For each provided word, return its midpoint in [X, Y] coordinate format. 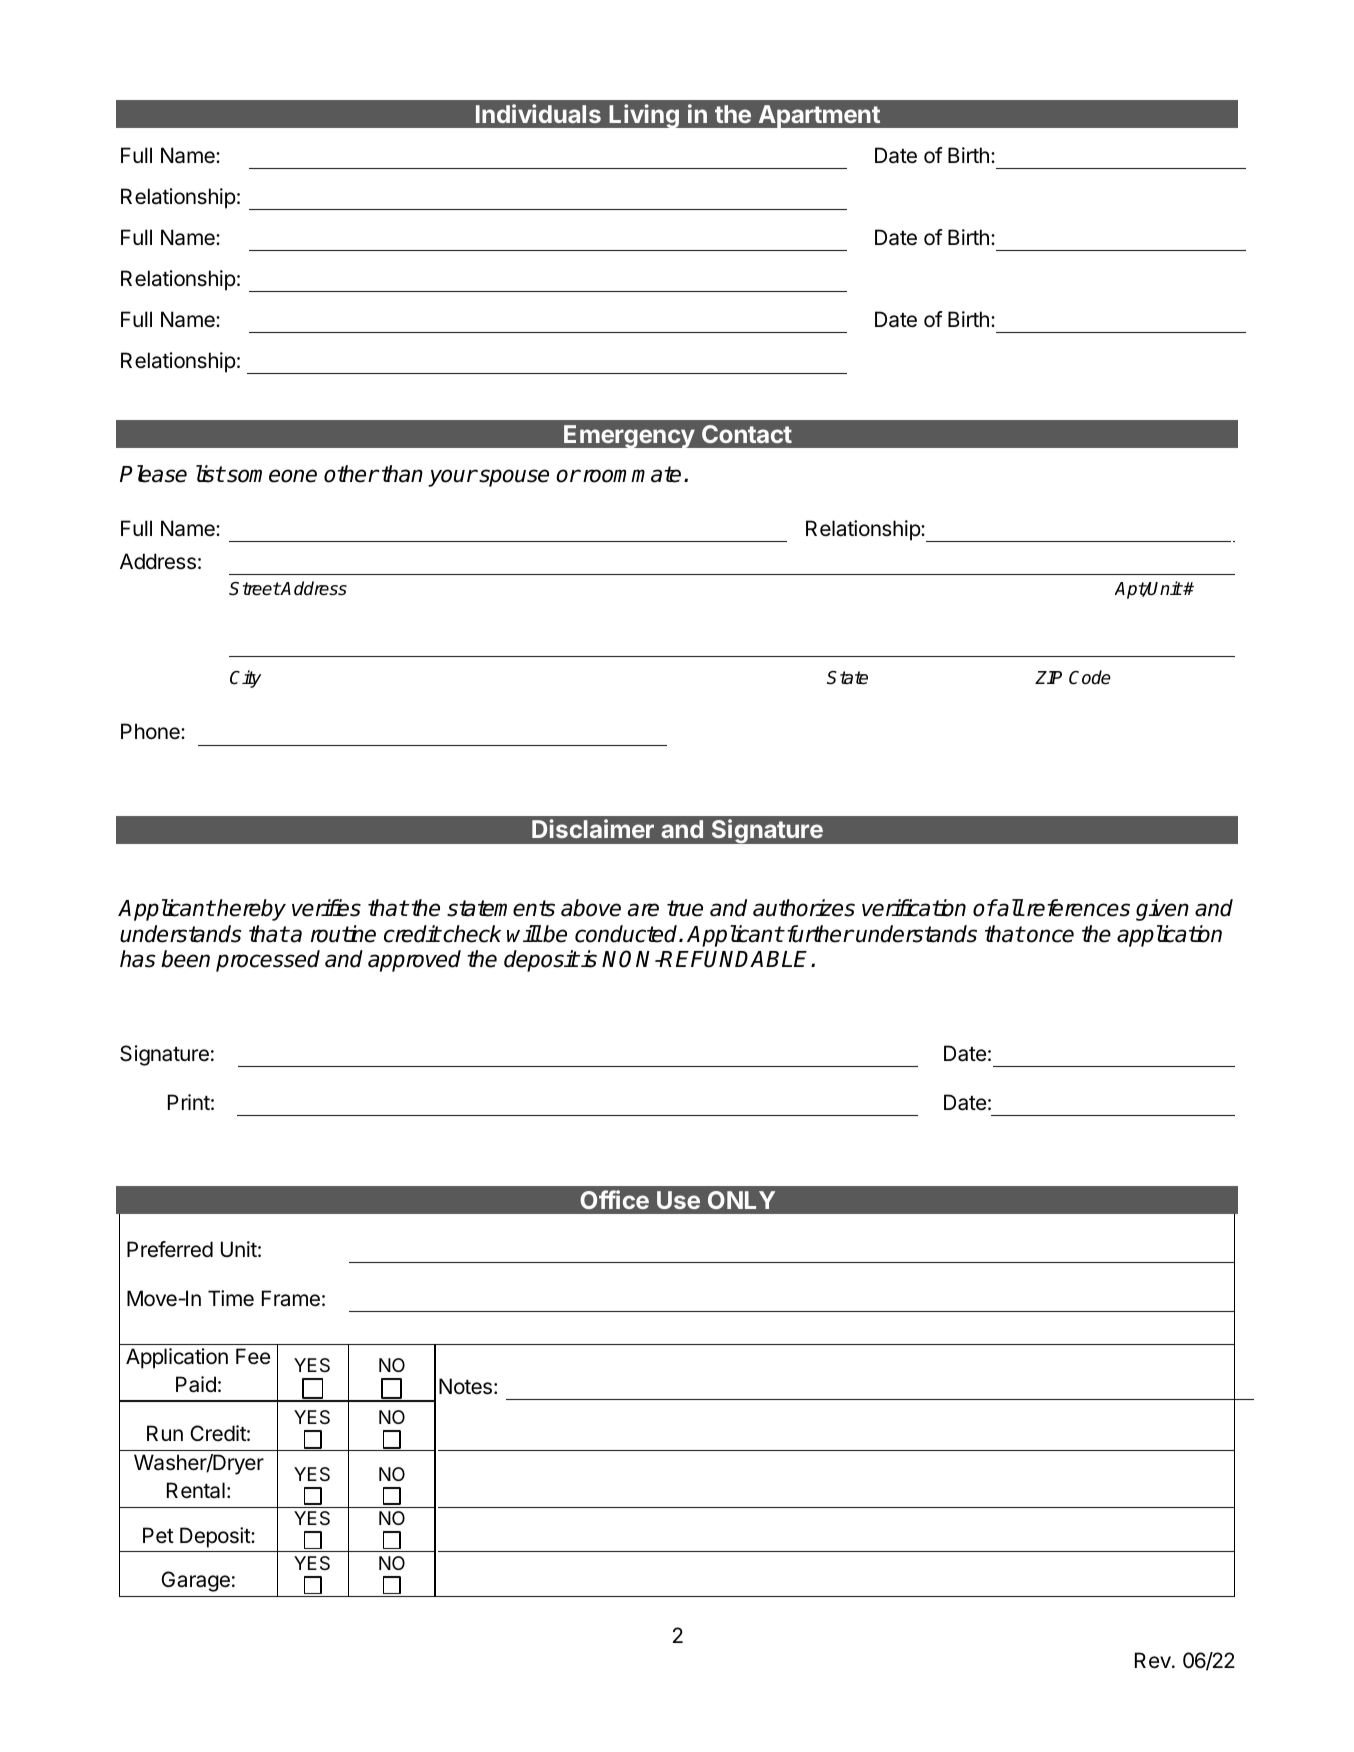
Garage [195, 1581]
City [245, 679]
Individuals [538, 113]
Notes [465, 1386]
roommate [632, 474]
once [1049, 936]
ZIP [1048, 677]
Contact [747, 434]
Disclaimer [593, 828]
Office [614, 1199]
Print [189, 1102]
